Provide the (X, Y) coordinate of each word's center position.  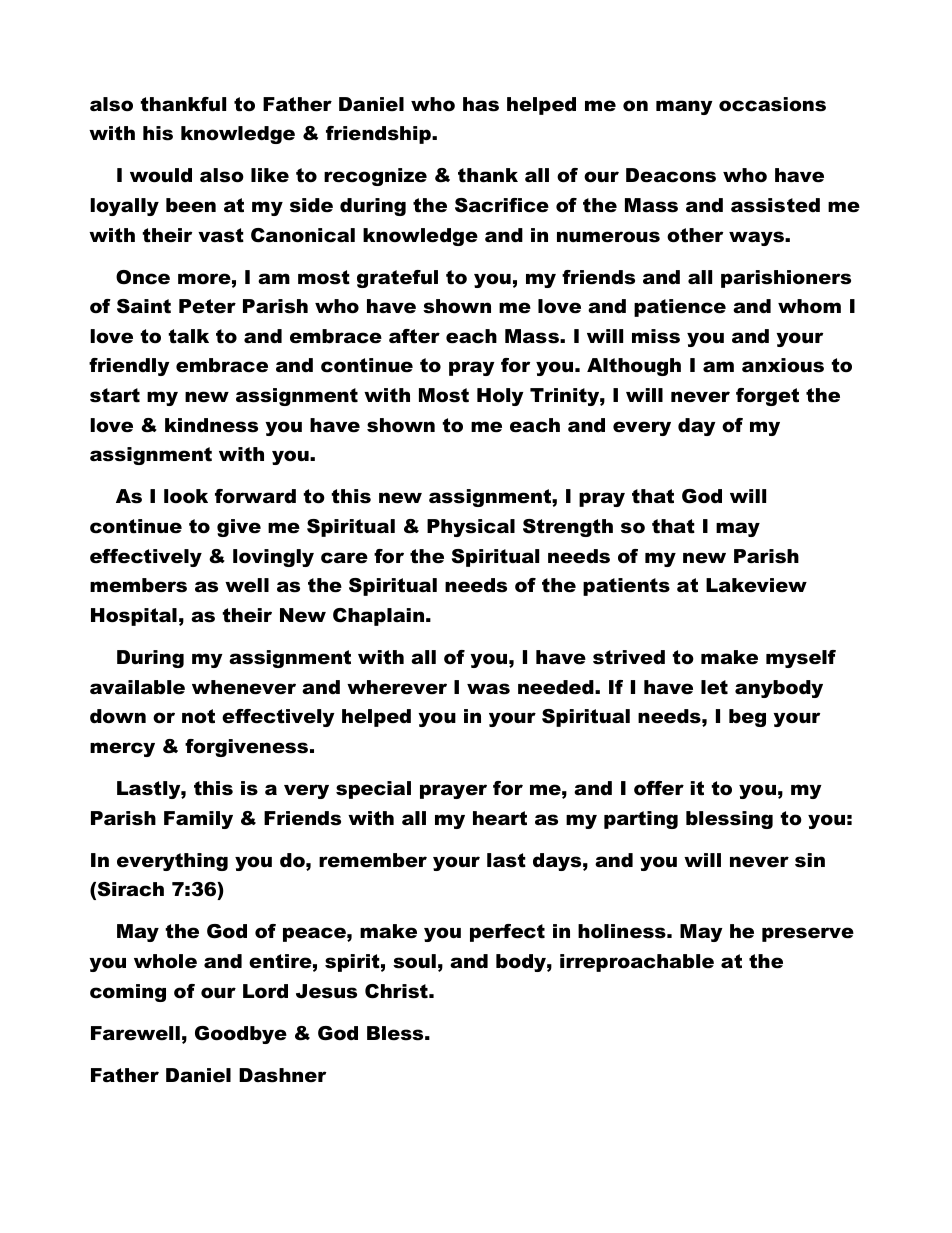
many (684, 107)
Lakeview (756, 585)
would (161, 175)
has (481, 104)
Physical (471, 528)
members (138, 585)
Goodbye (241, 1035)
